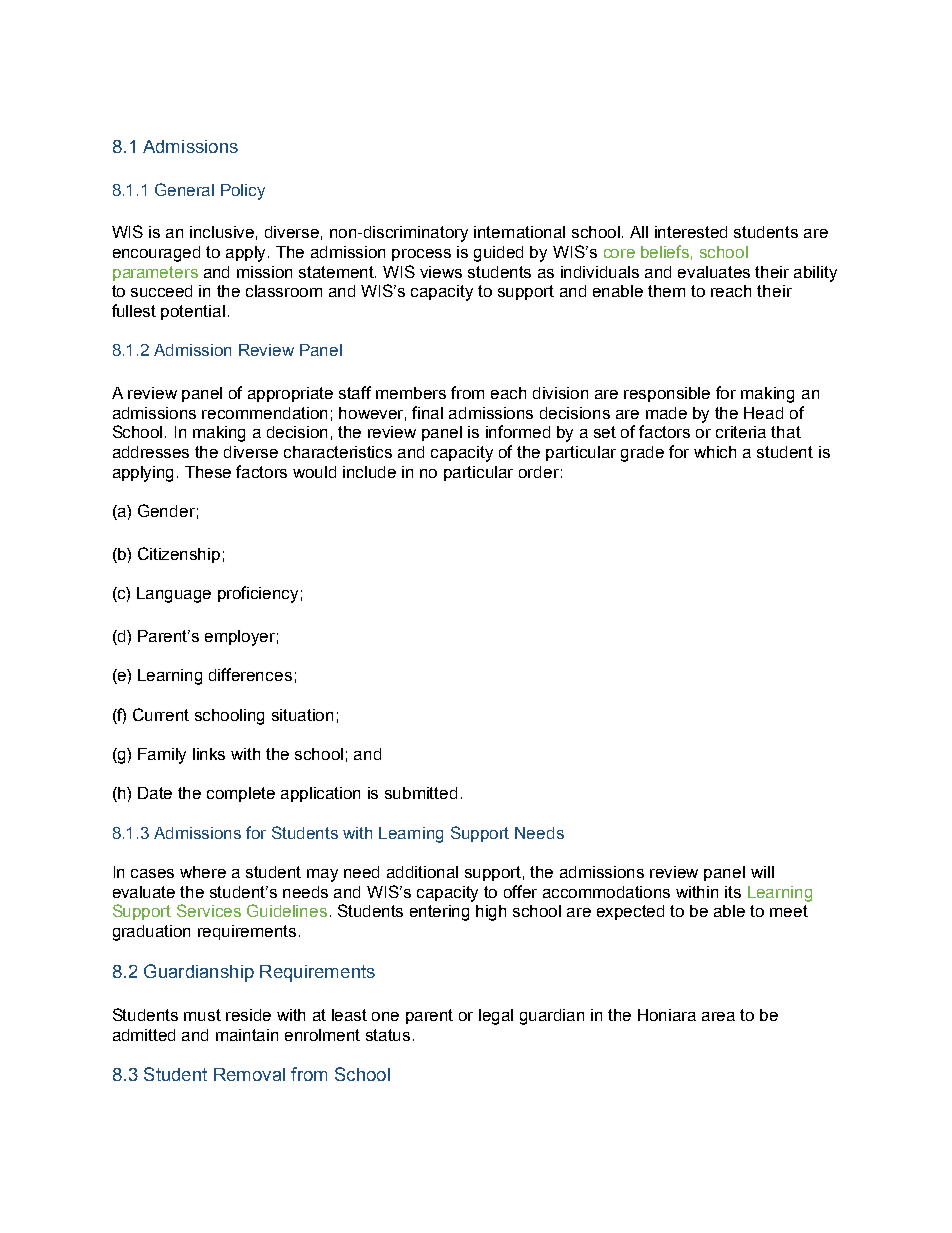 Image resolution: width=952 pixels, height=1233 pixels. What do you see at coordinates (174, 595) in the screenshot?
I see `Language` at bounding box center [174, 595].
